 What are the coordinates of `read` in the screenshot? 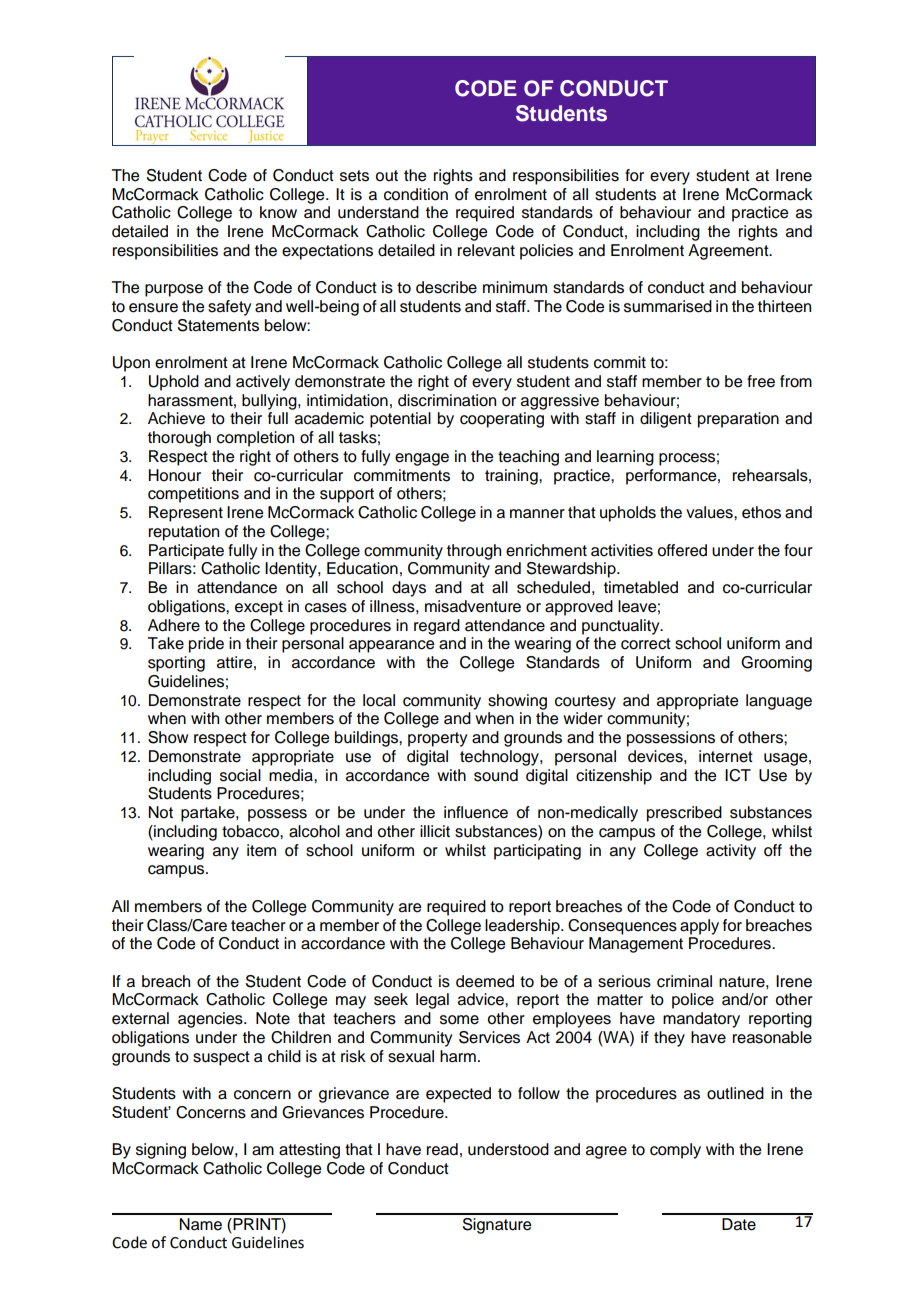 It's located at (442, 1149).
